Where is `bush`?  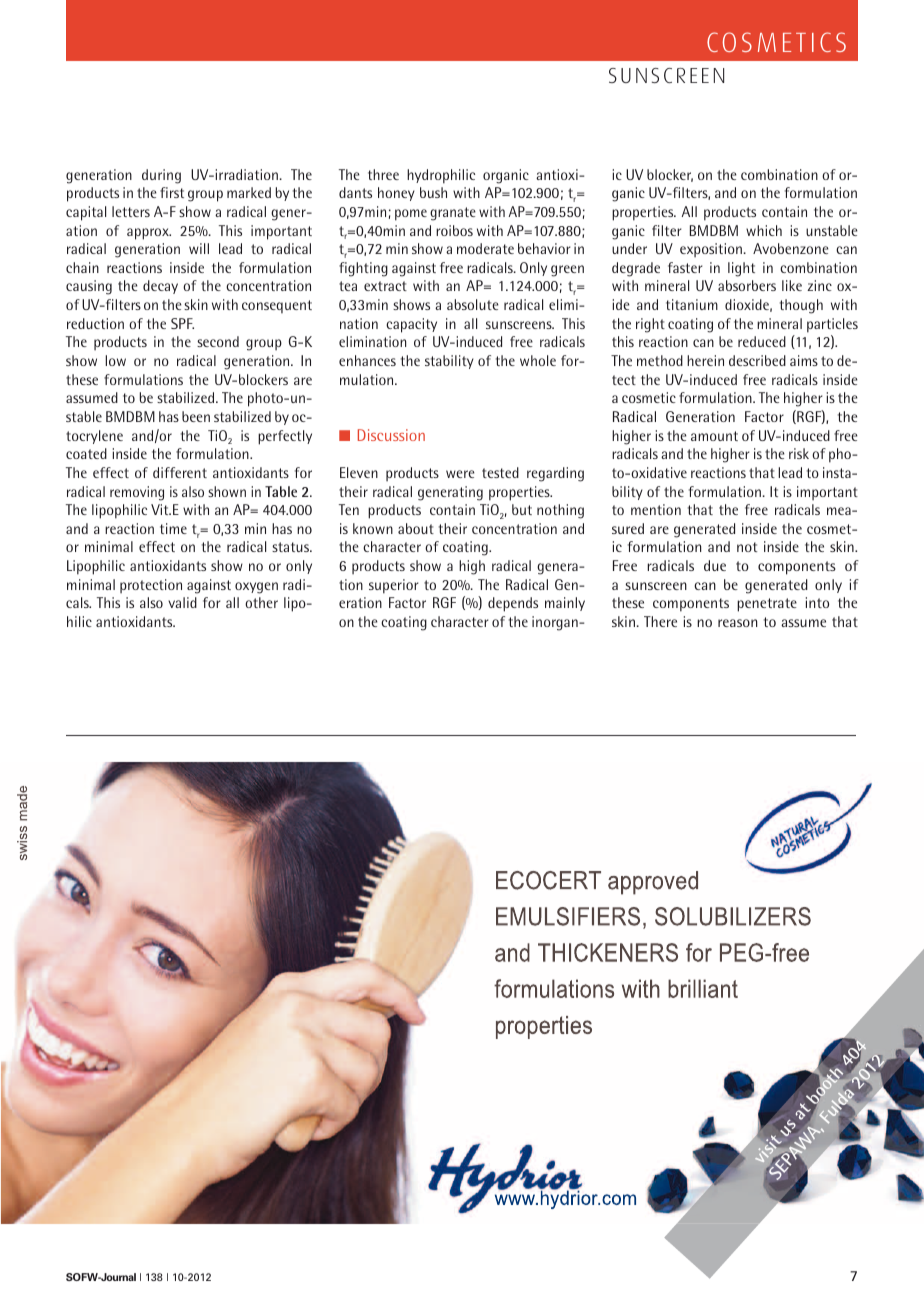 bush is located at coordinates (433, 192).
